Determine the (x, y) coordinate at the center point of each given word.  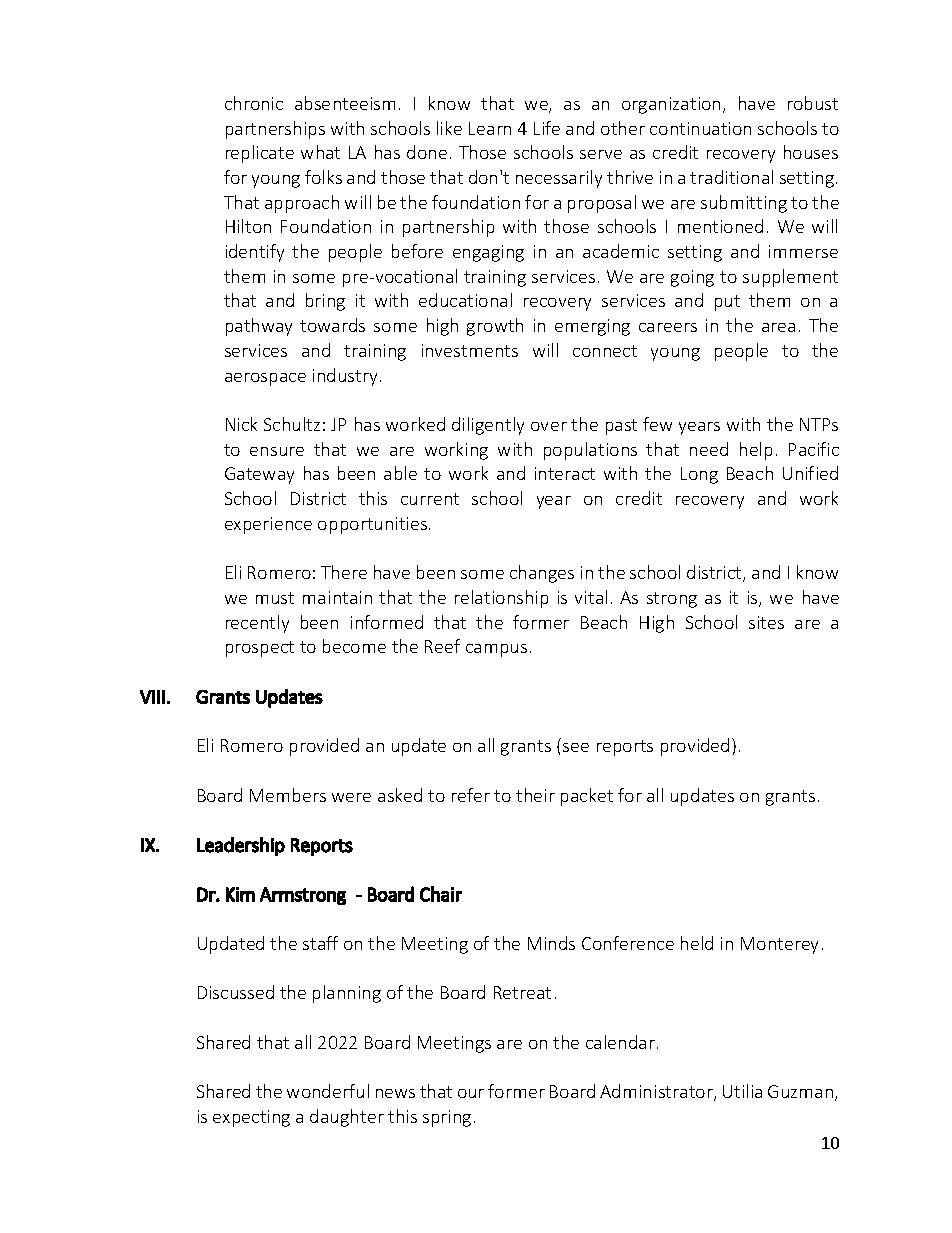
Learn (490, 128)
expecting (251, 1118)
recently (257, 624)
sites (766, 622)
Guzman (802, 1093)
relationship (501, 599)
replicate (260, 154)
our (471, 1093)
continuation (700, 128)
